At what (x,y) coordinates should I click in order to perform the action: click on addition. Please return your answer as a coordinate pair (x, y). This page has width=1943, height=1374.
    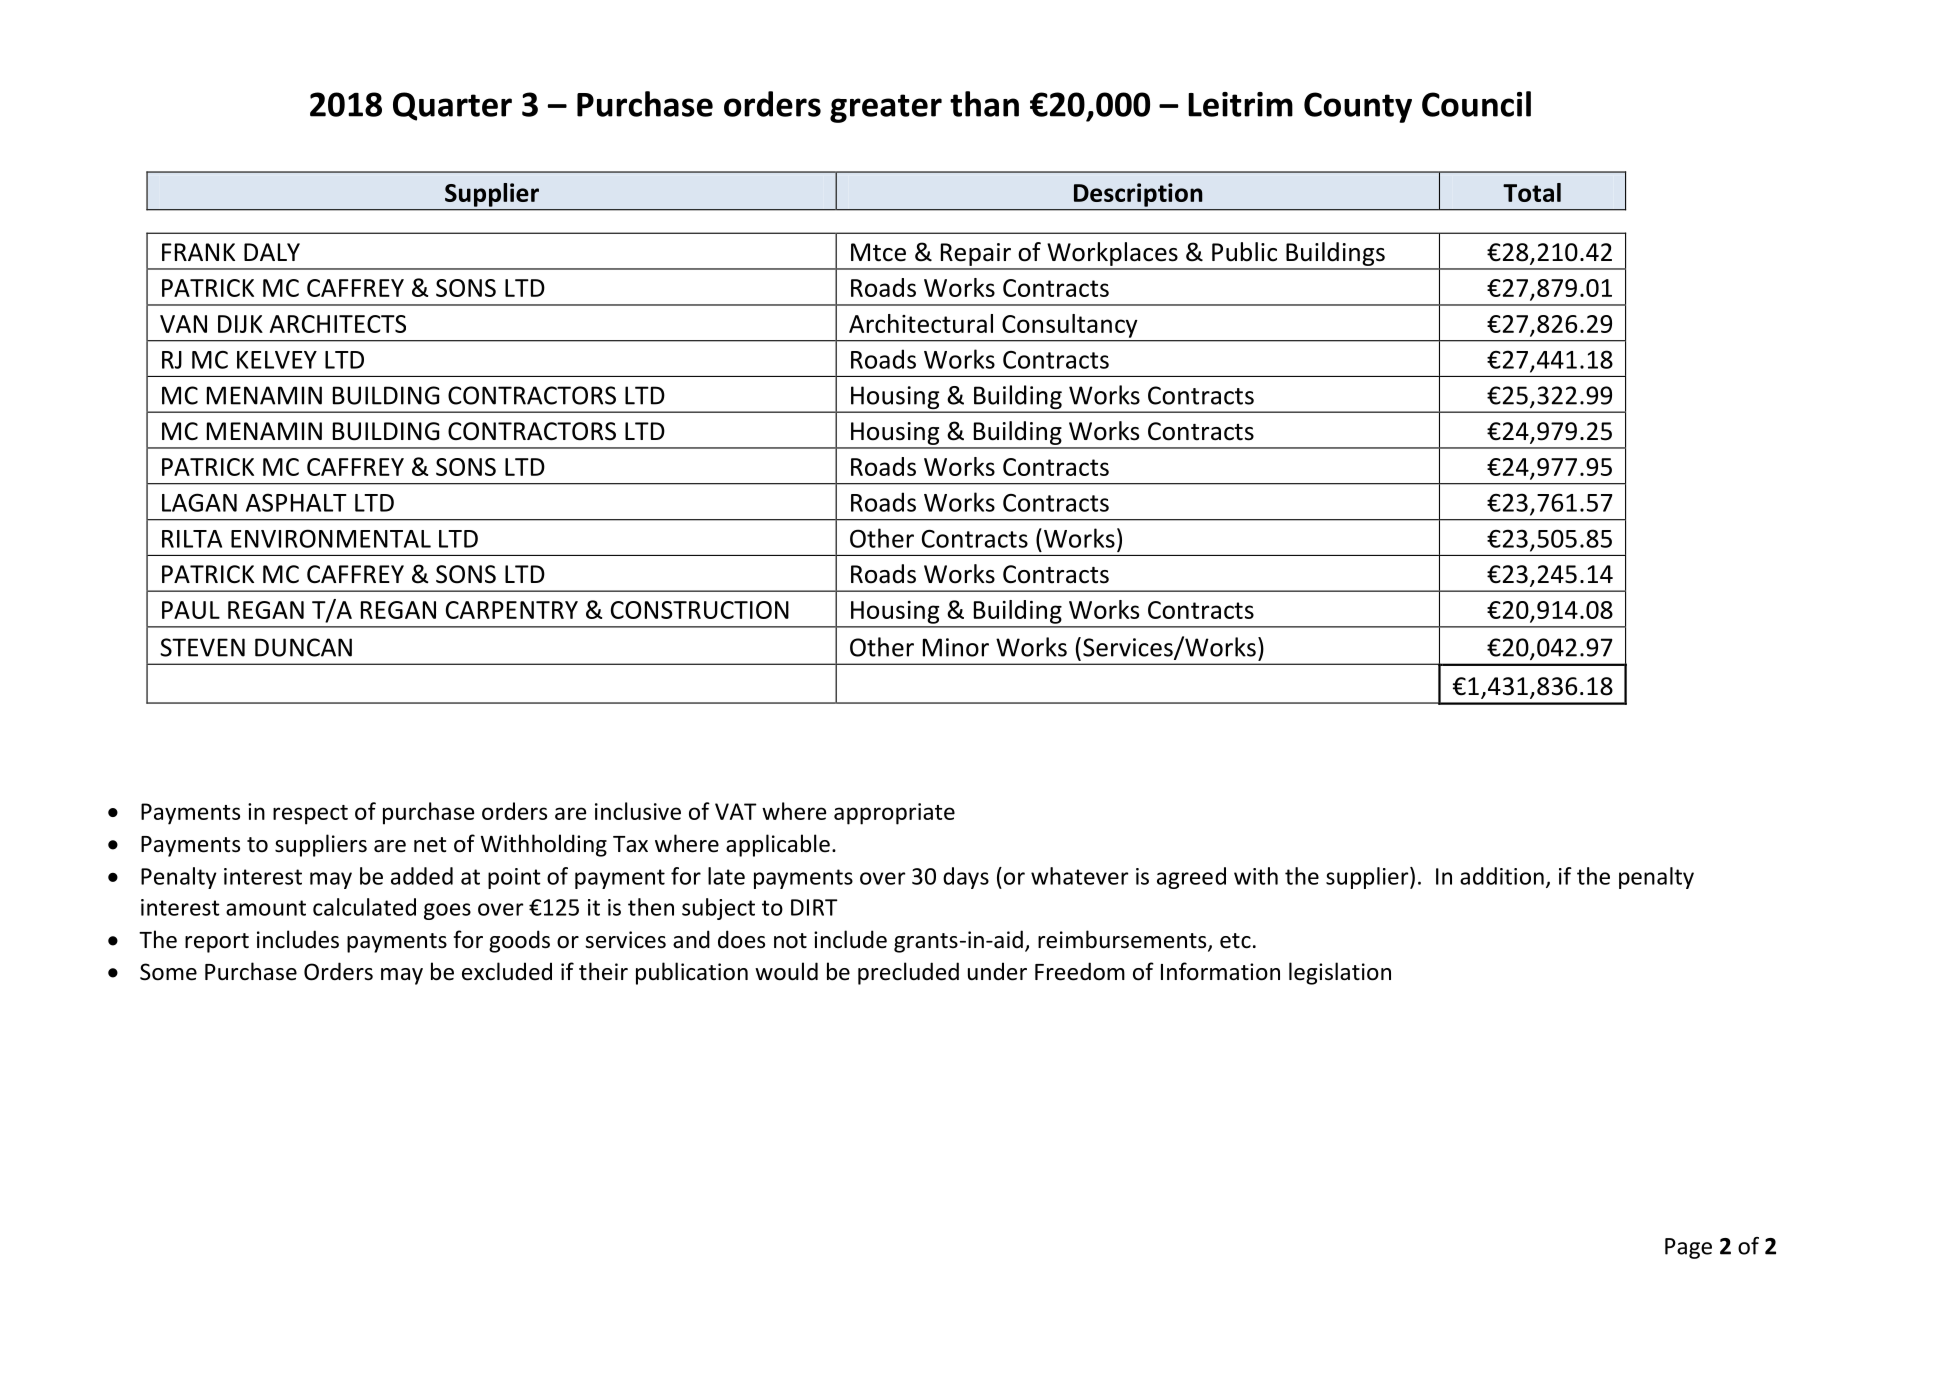
    Looking at the image, I should click on (1502, 876).
